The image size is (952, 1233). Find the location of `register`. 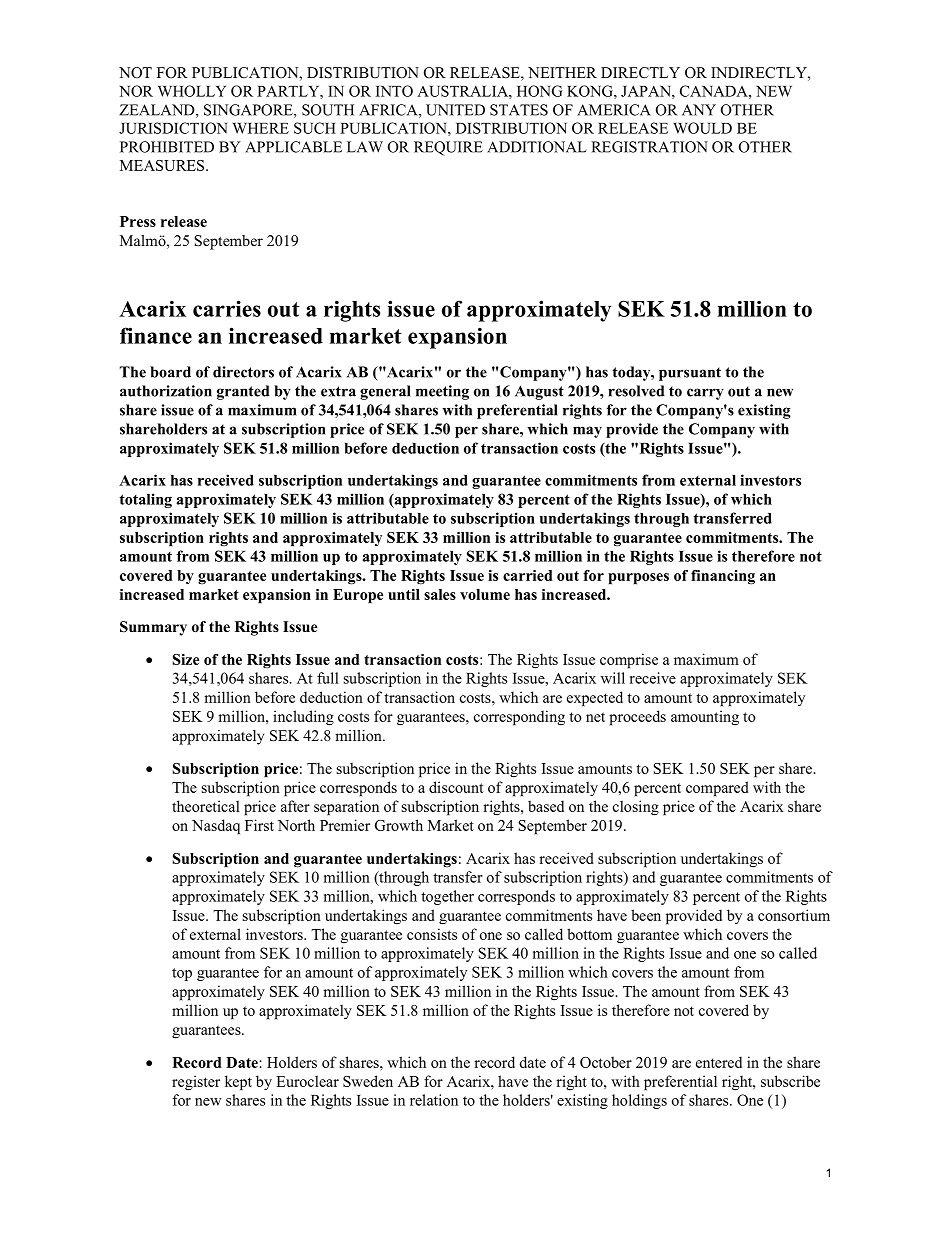

register is located at coordinates (196, 1083).
